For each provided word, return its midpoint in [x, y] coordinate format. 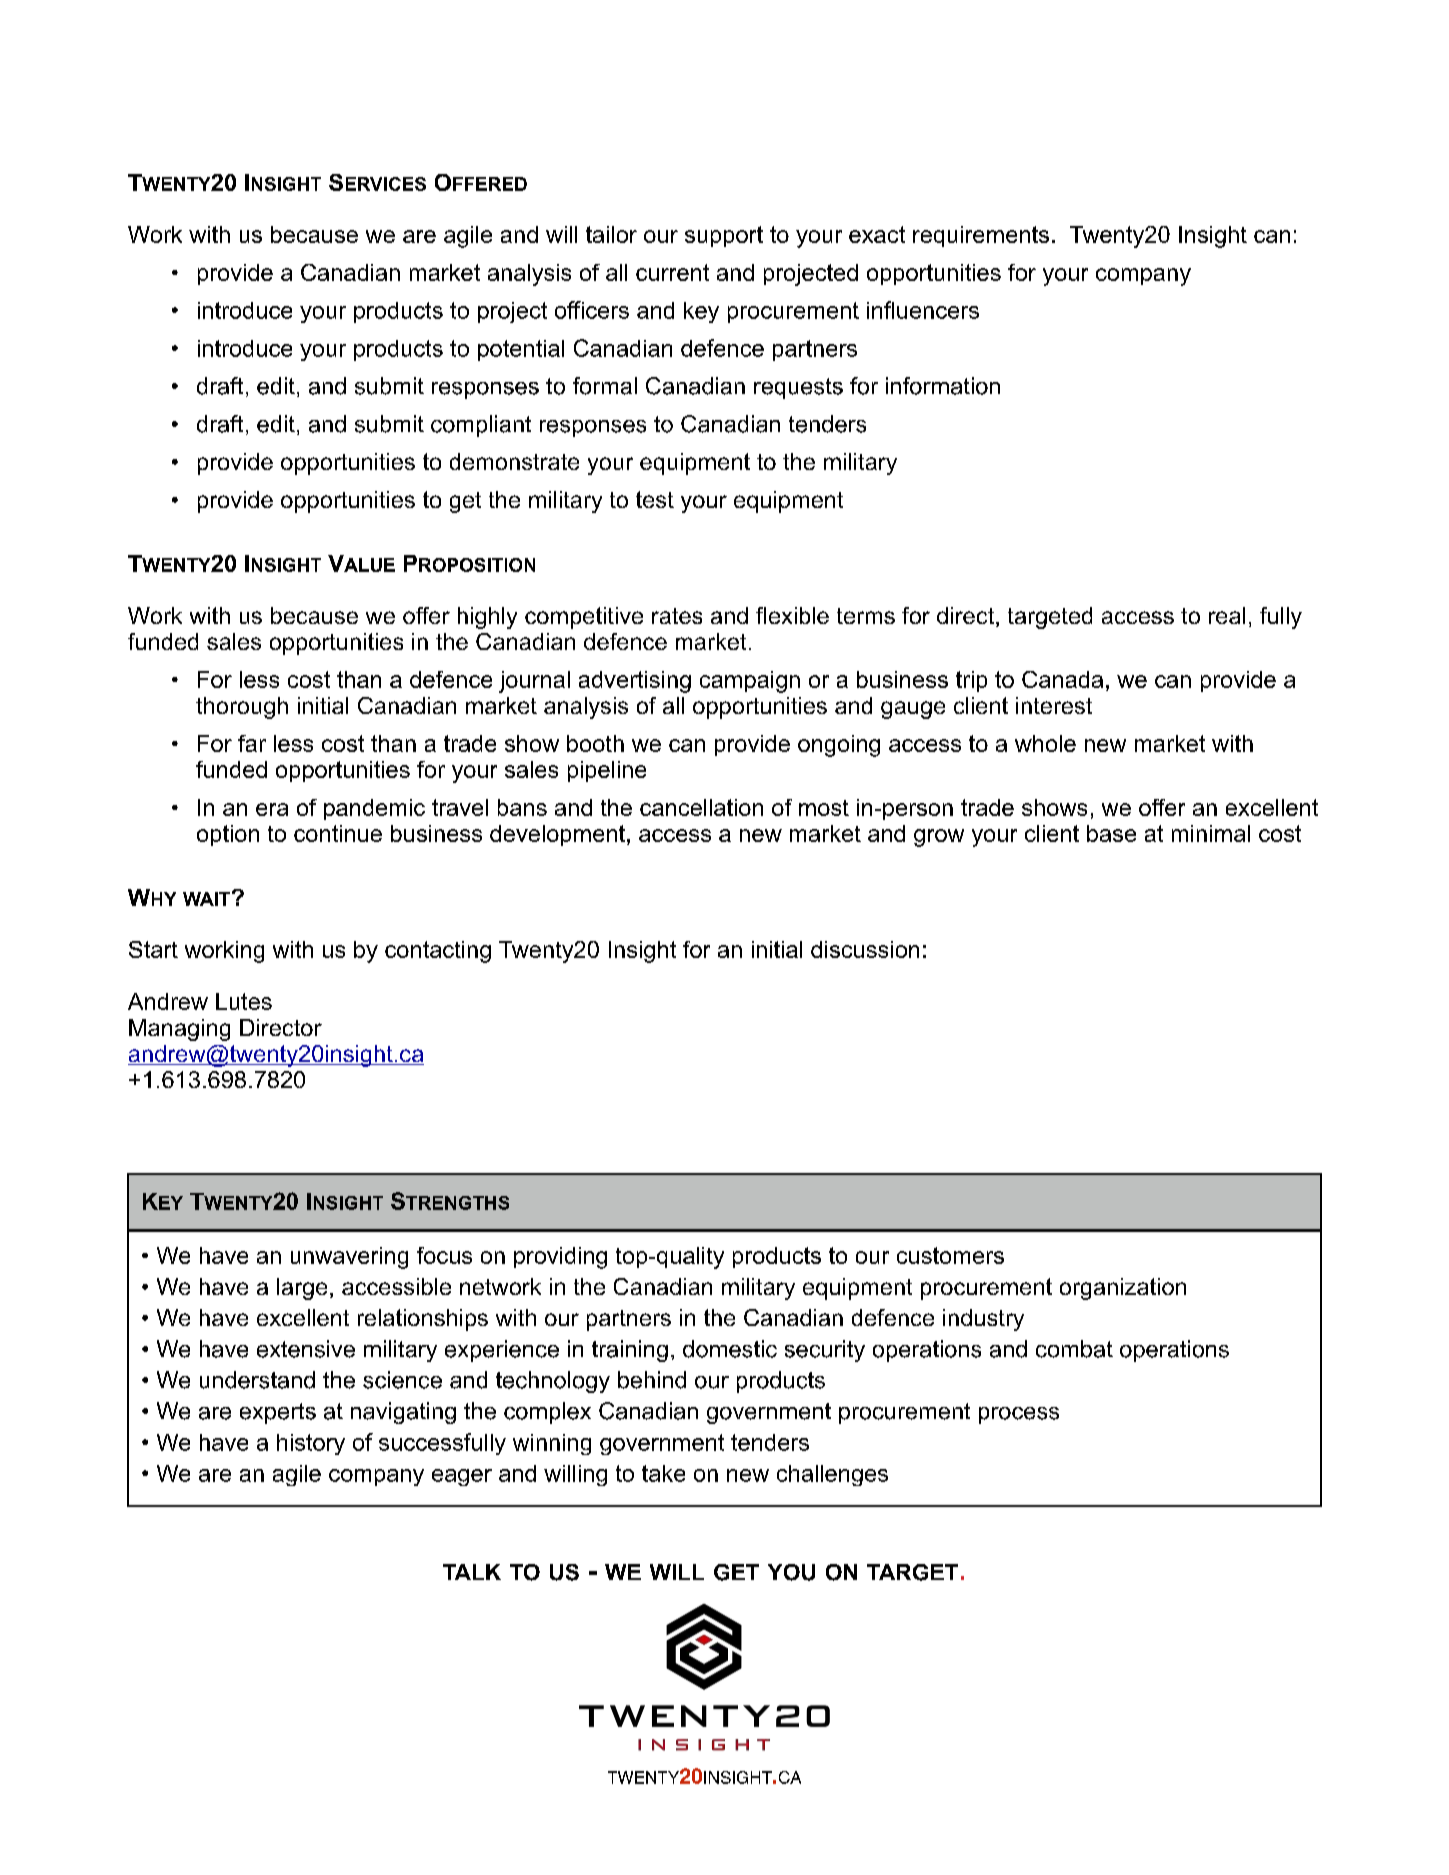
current [672, 272]
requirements [981, 236]
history [311, 1444]
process [1019, 1415]
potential [521, 350]
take [663, 1473]
